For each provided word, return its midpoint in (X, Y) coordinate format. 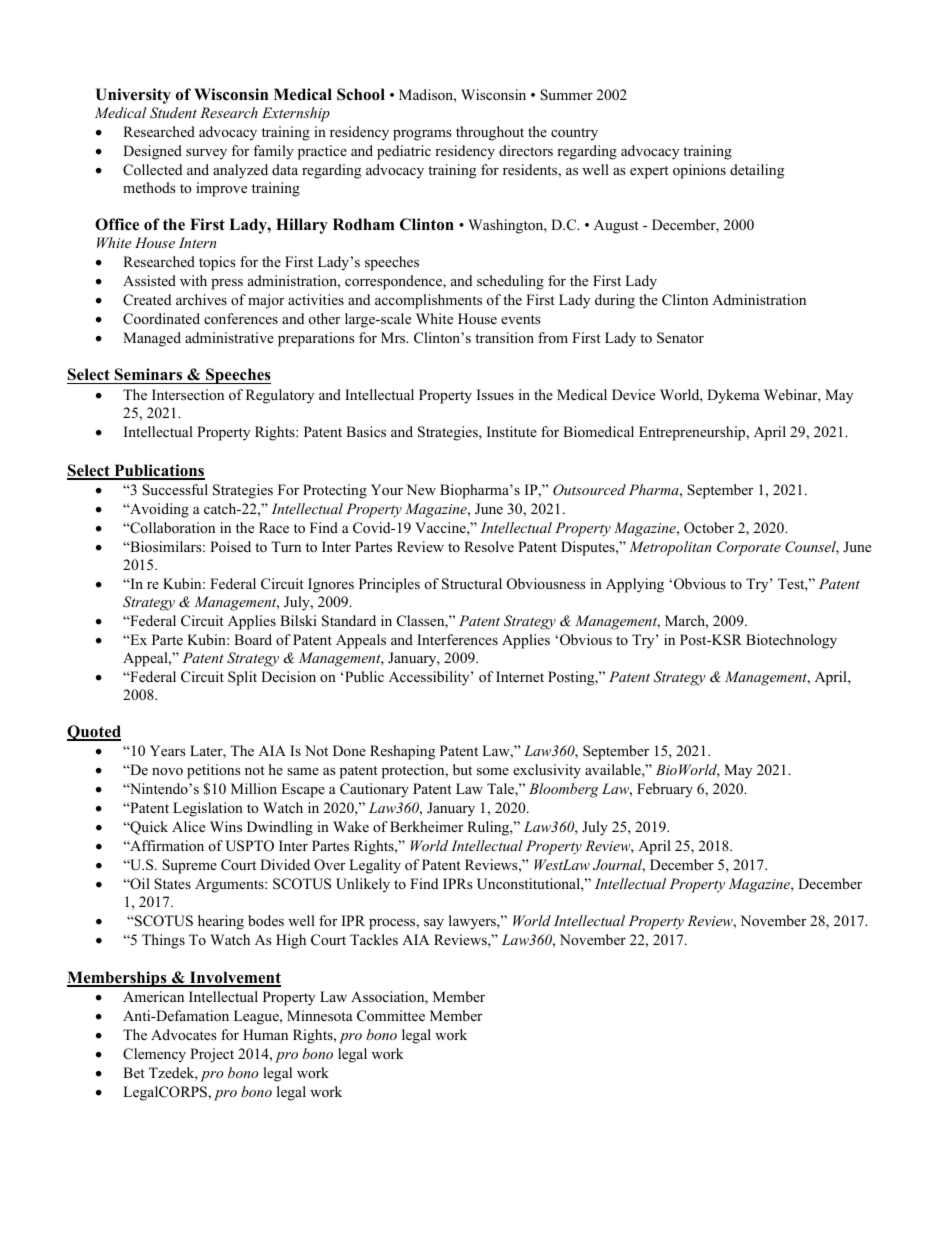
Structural (472, 584)
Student (173, 113)
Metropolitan (670, 548)
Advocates (184, 1034)
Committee (391, 1016)
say (434, 924)
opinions (699, 171)
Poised (230, 546)
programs (422, 135)
